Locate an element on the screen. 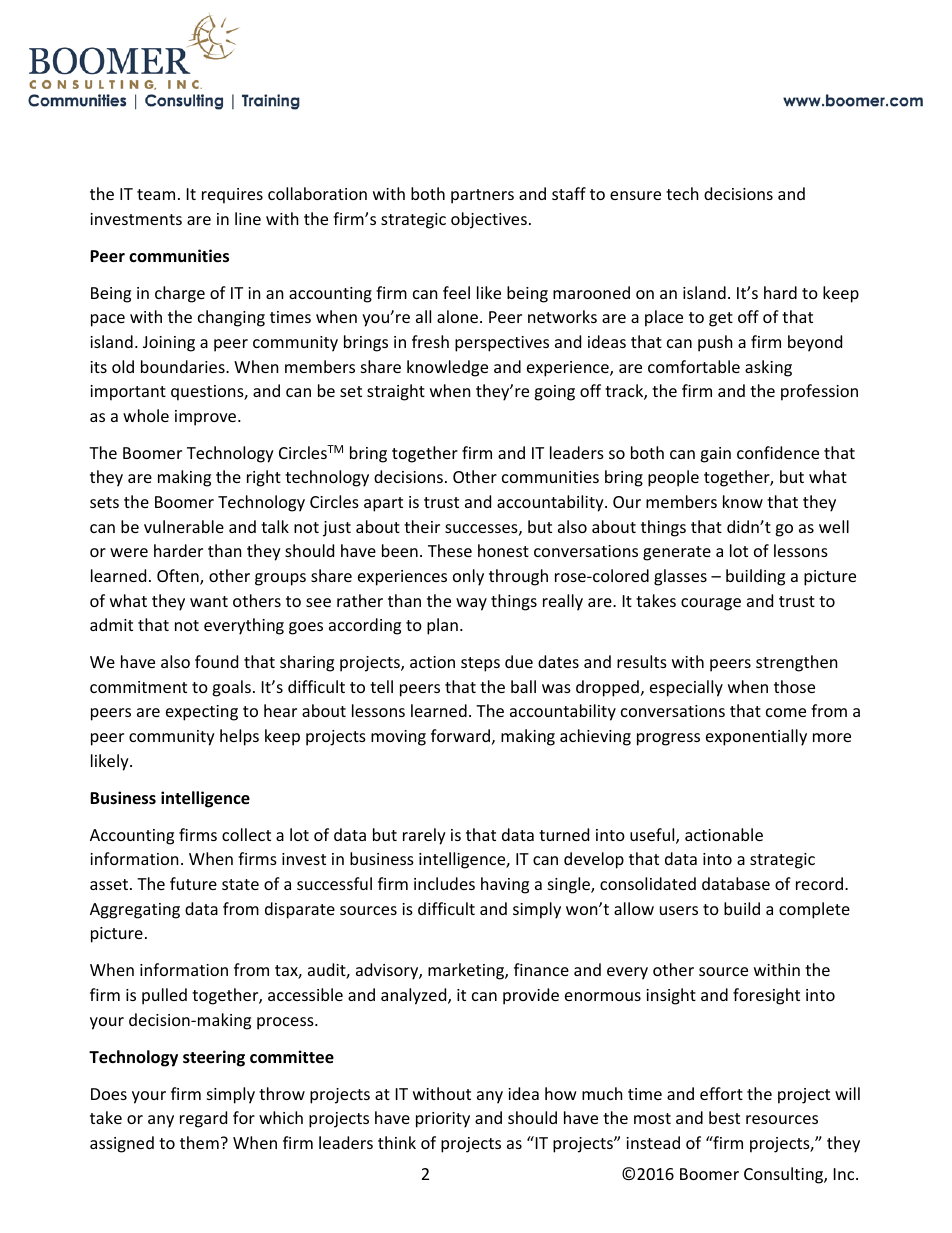 This screenshot has width=952, height=1233. priority is located at coordinates (443, 1120).
